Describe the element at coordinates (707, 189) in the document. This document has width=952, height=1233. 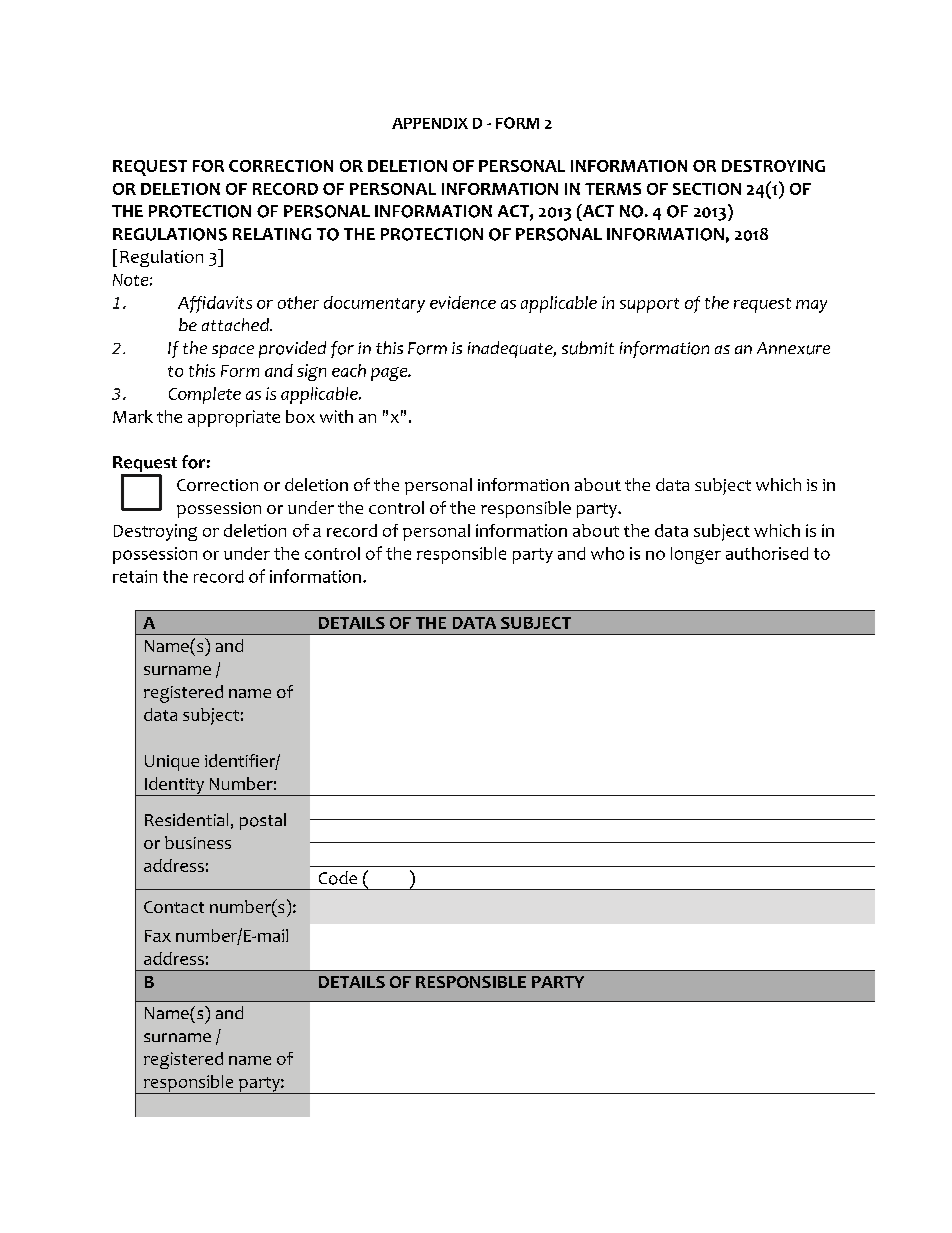
I see `SECTION` at that location.
